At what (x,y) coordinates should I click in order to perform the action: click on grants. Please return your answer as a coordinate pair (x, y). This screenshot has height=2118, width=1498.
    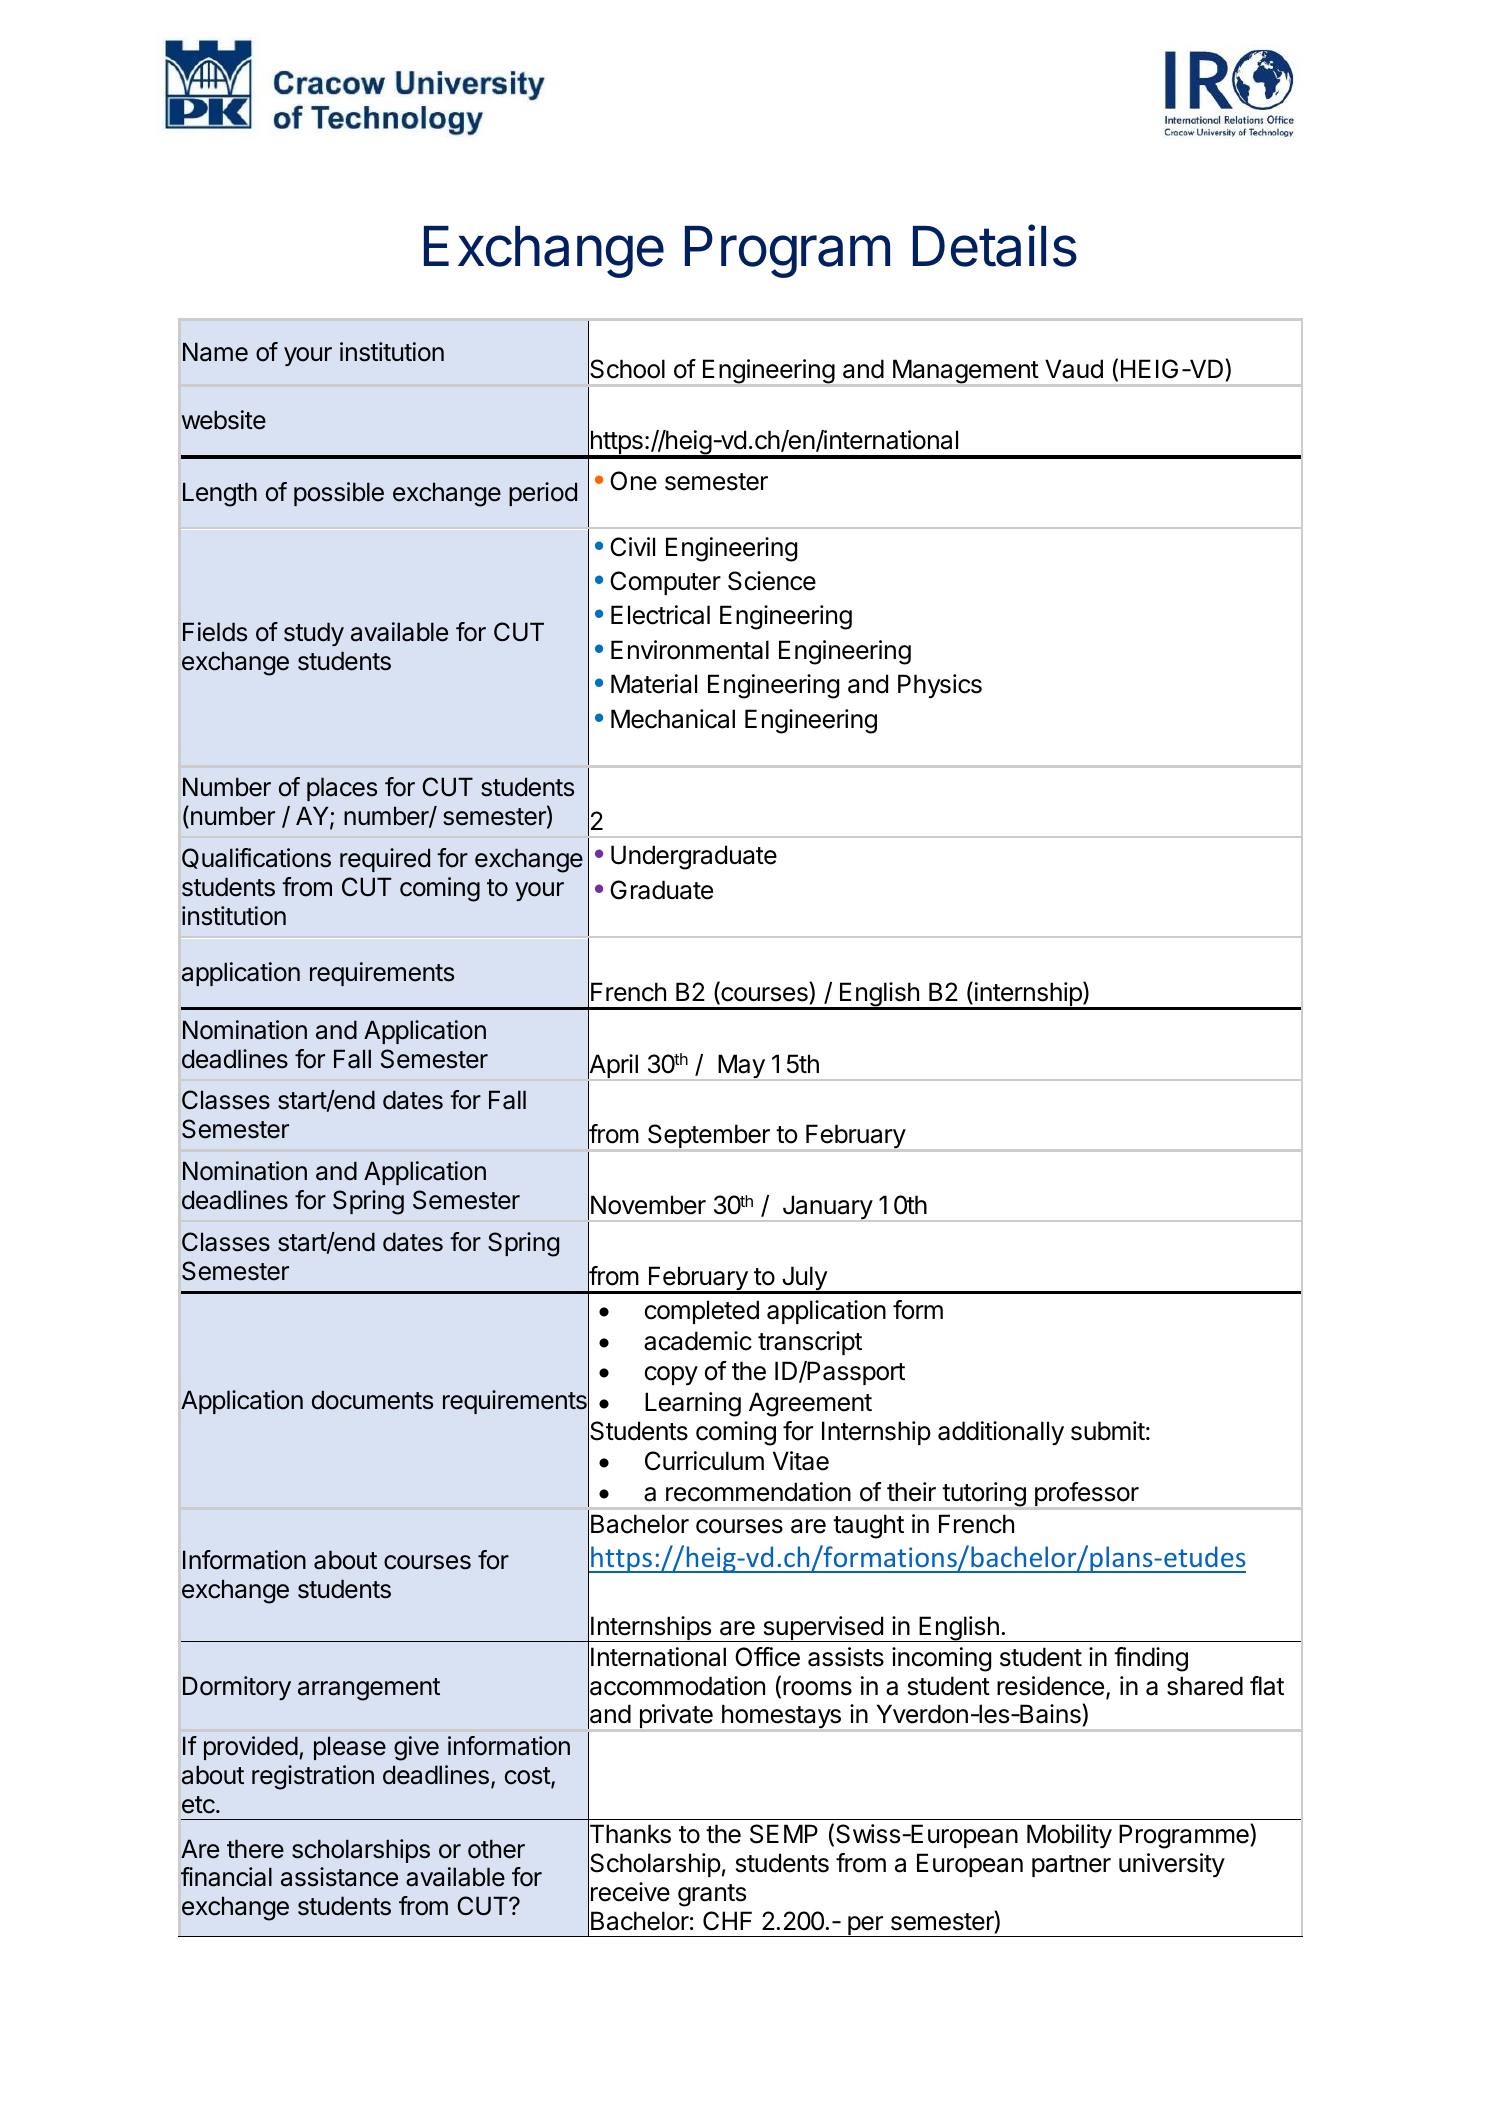
    Looking at the image, I should click on (712, 1895).
